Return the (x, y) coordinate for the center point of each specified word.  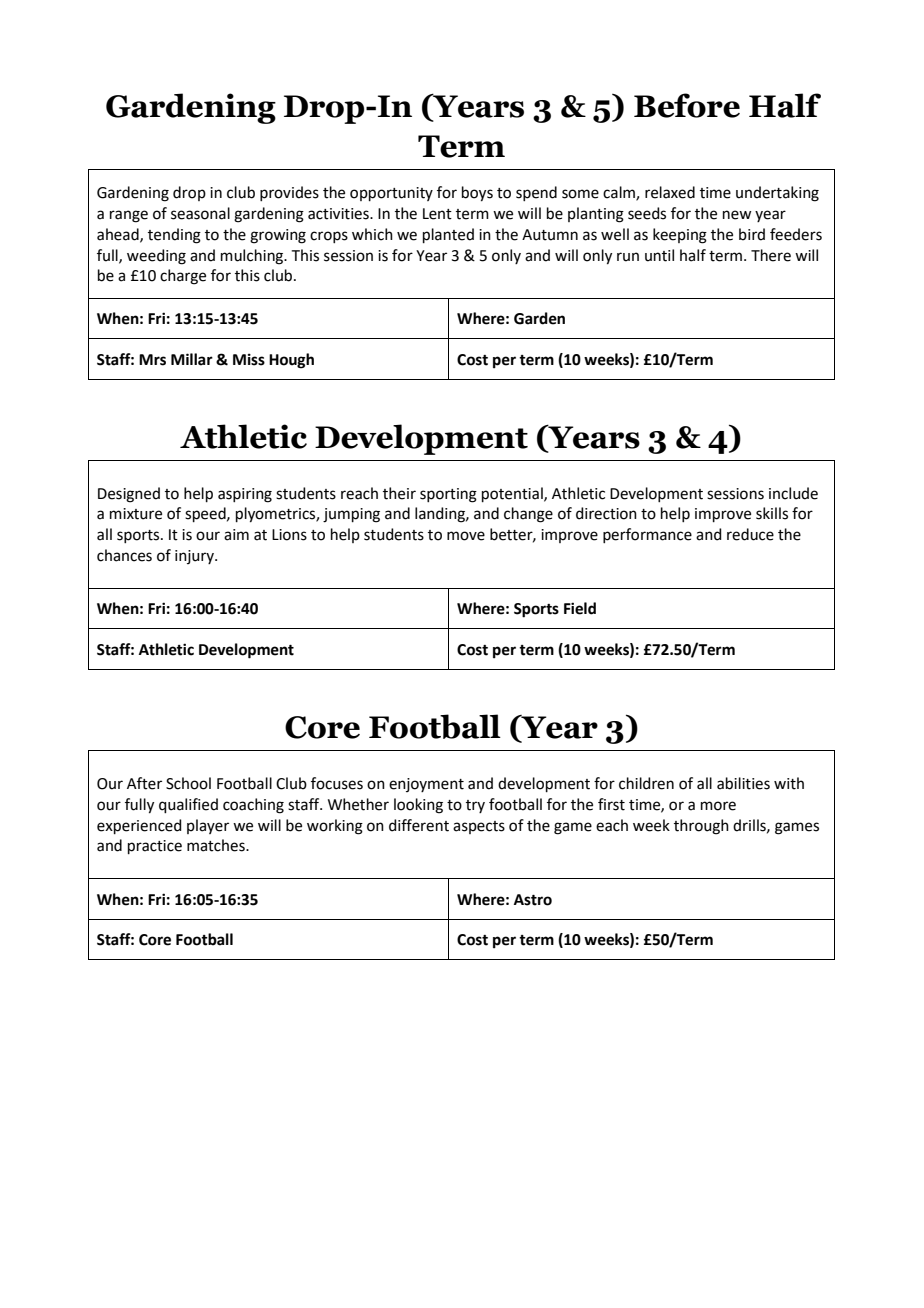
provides (289, 193)
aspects (479, 827)
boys (477, 194)
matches (217, 845)
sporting (448, 495)
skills (772, 513)
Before (687, 105)
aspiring (245, 495)
